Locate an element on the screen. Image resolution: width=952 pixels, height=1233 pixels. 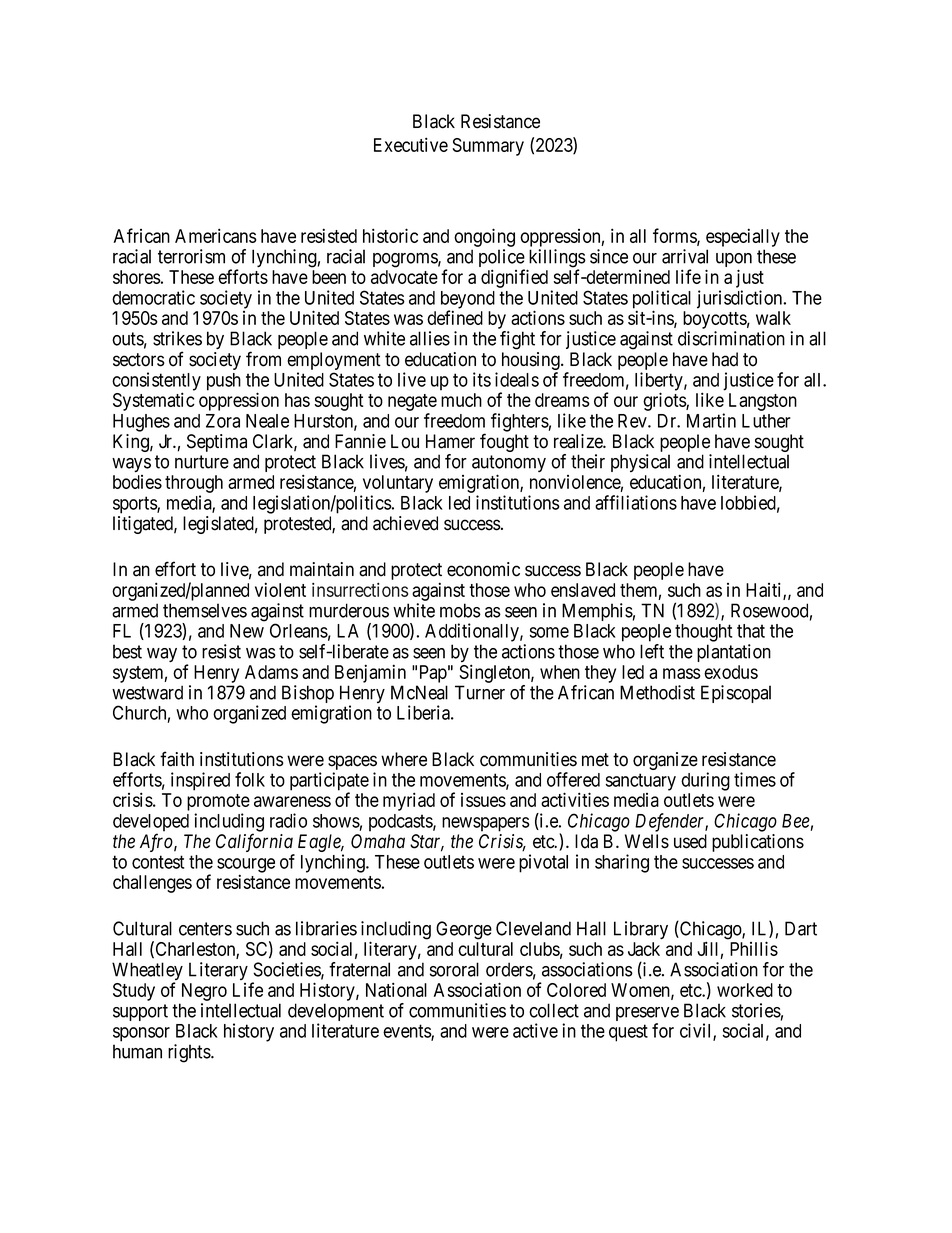
Star is located at coordinates (427, 842).
